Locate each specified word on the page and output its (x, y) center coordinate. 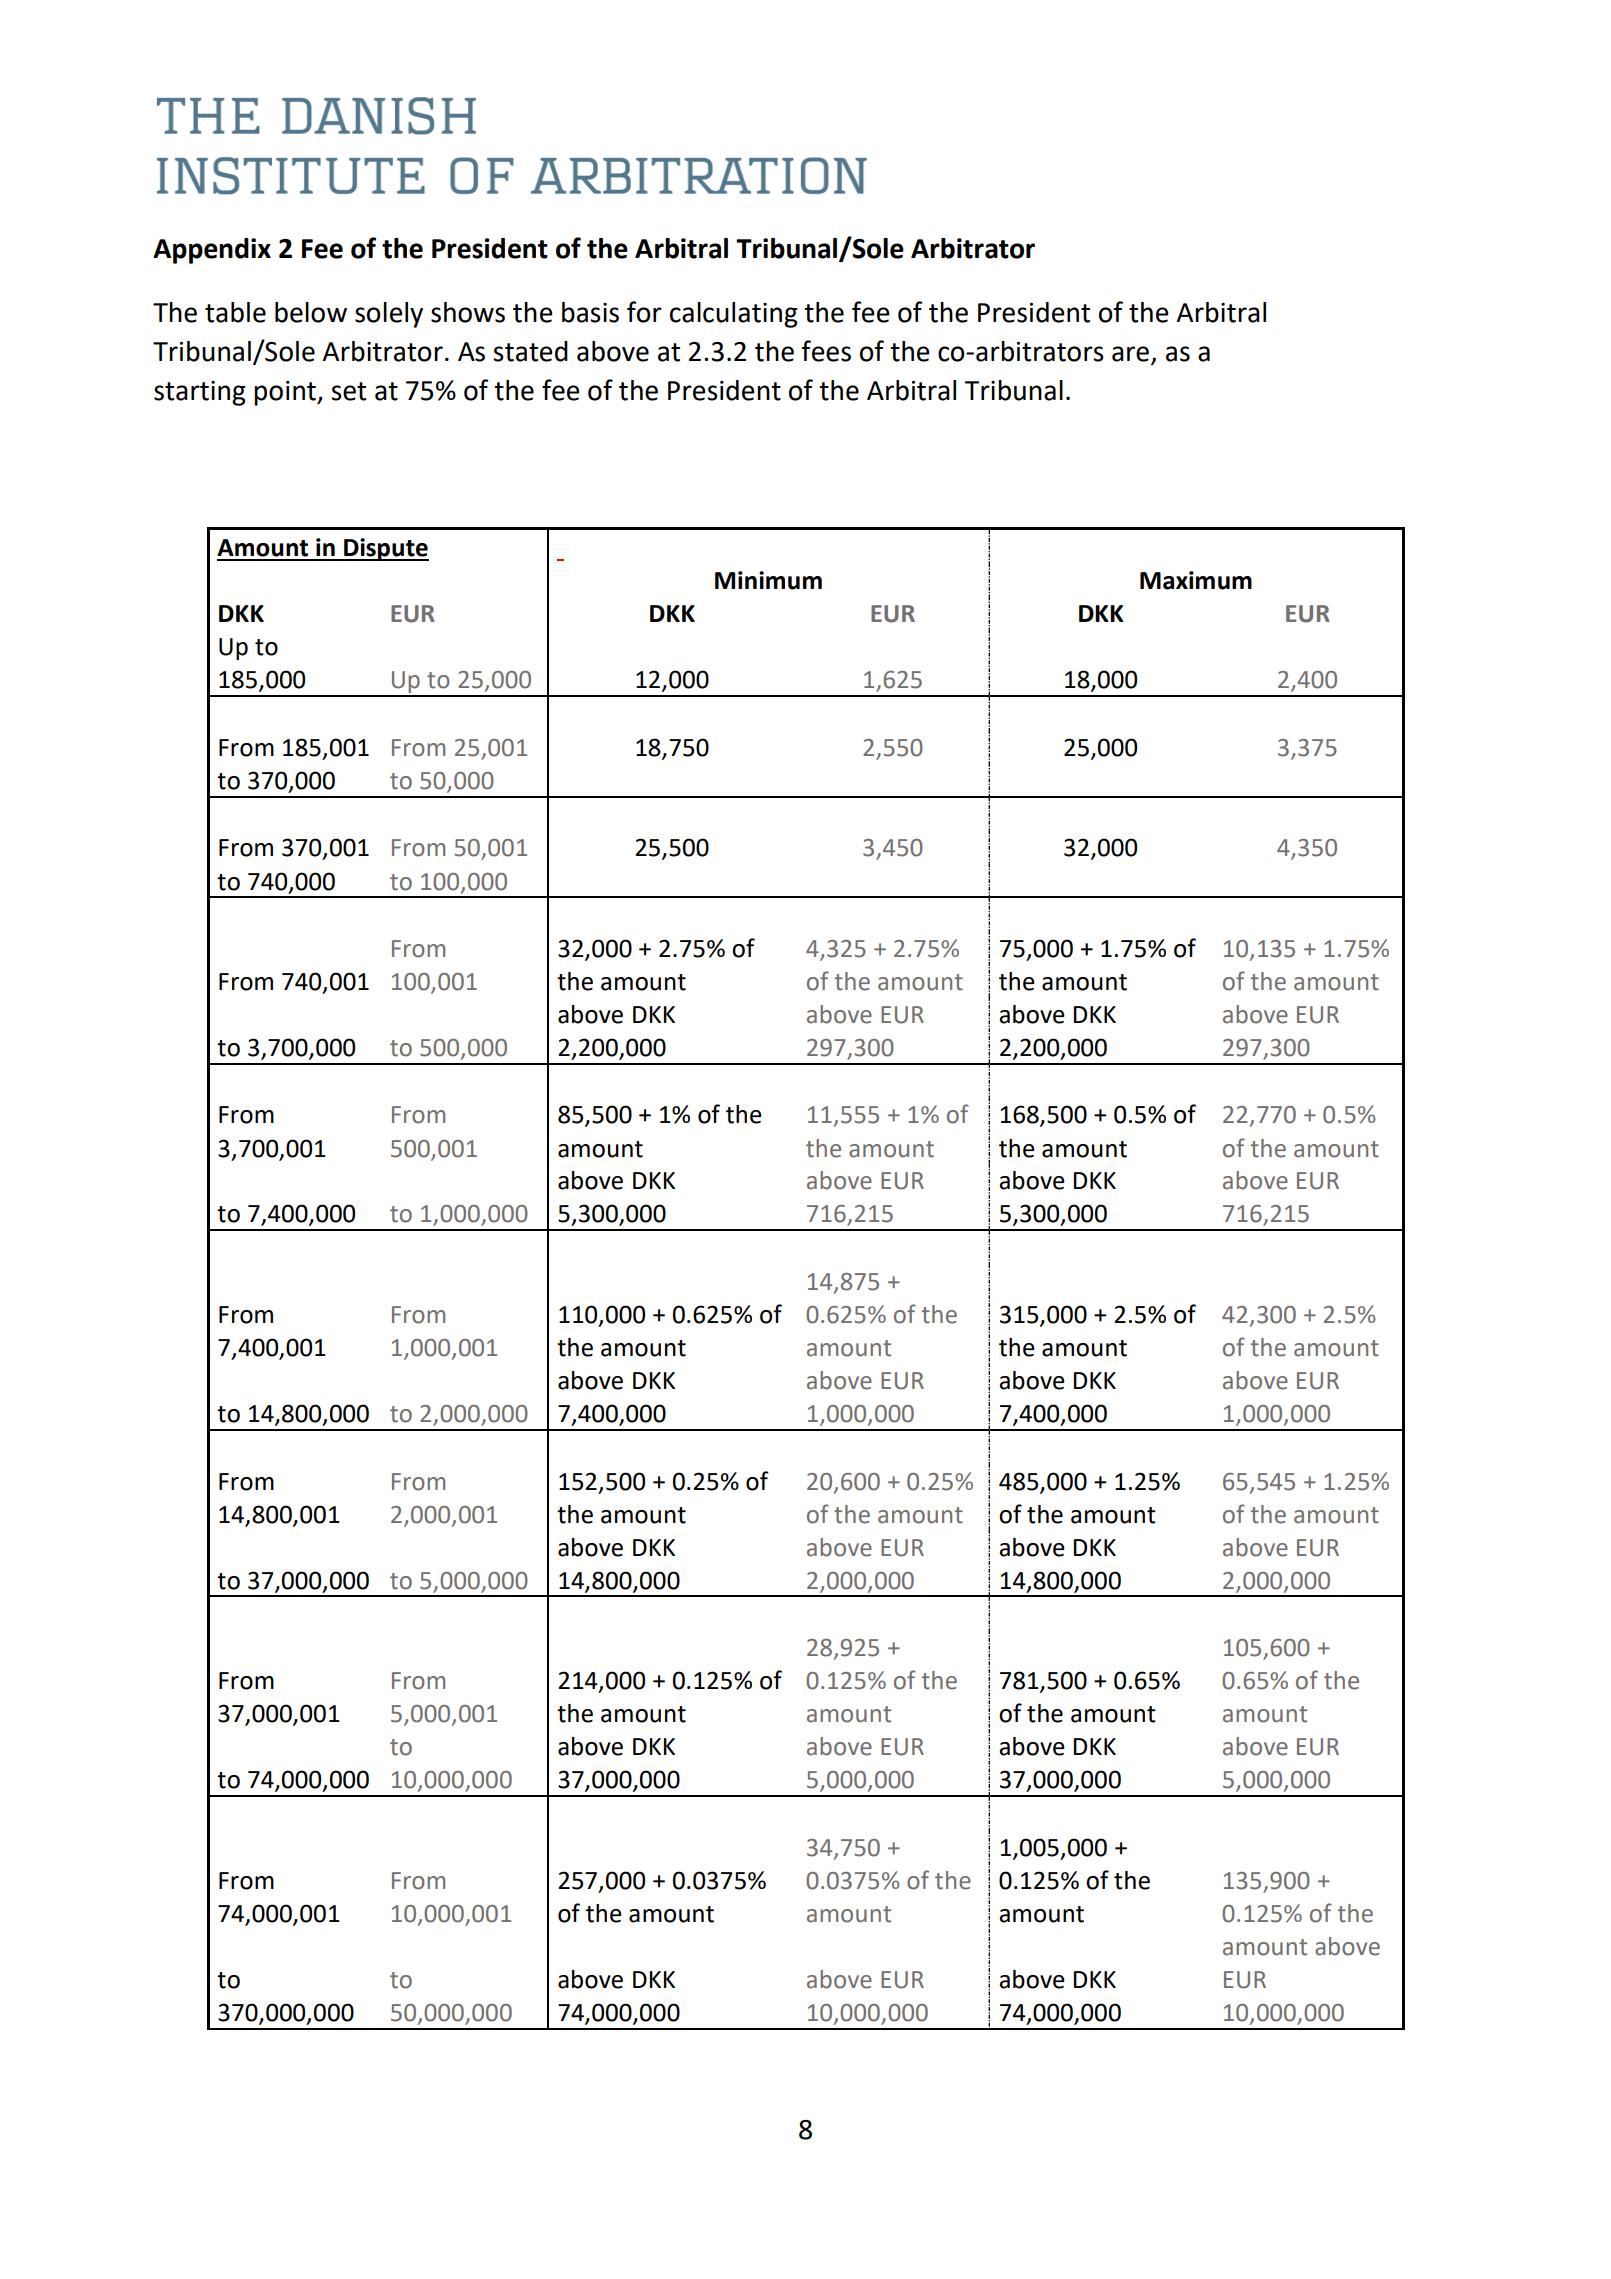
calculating (734, 315)
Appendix (212, 251)
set (348, 391)
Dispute (385, 549)
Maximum (1196, 580)
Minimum (768, 580)
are (1130, 354)
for (644, 312)
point (286, 393)
